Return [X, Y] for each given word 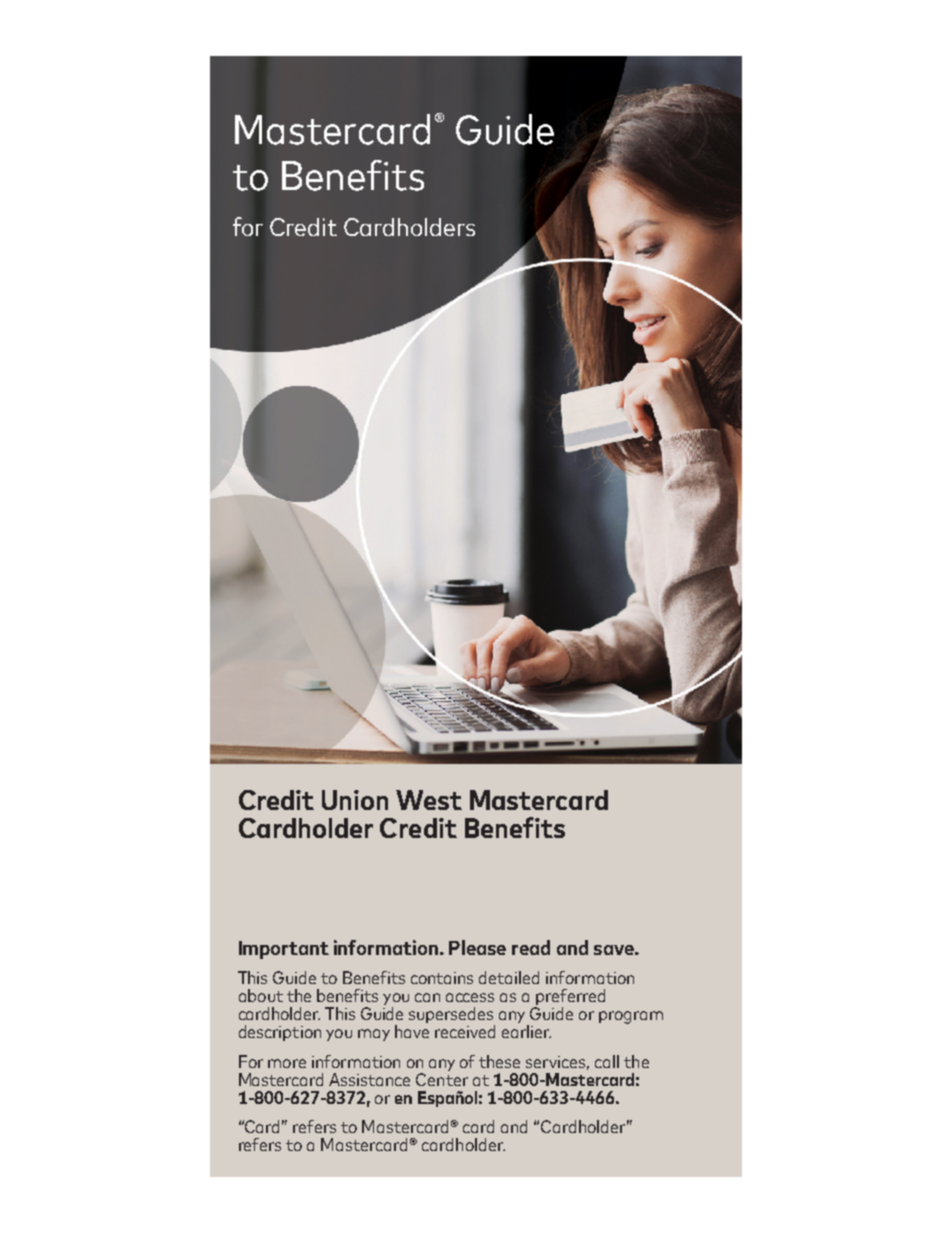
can [427, 997]
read [531, 947]
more [287, 1063]
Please [477, 947]
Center [442, 1078]
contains [442, 978]
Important [284, 950]
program [631, 1017]
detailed [509, 977]
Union [355, 800]
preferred [569, 998]
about [261, 995]
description [280, 1033]
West [429, 800]
